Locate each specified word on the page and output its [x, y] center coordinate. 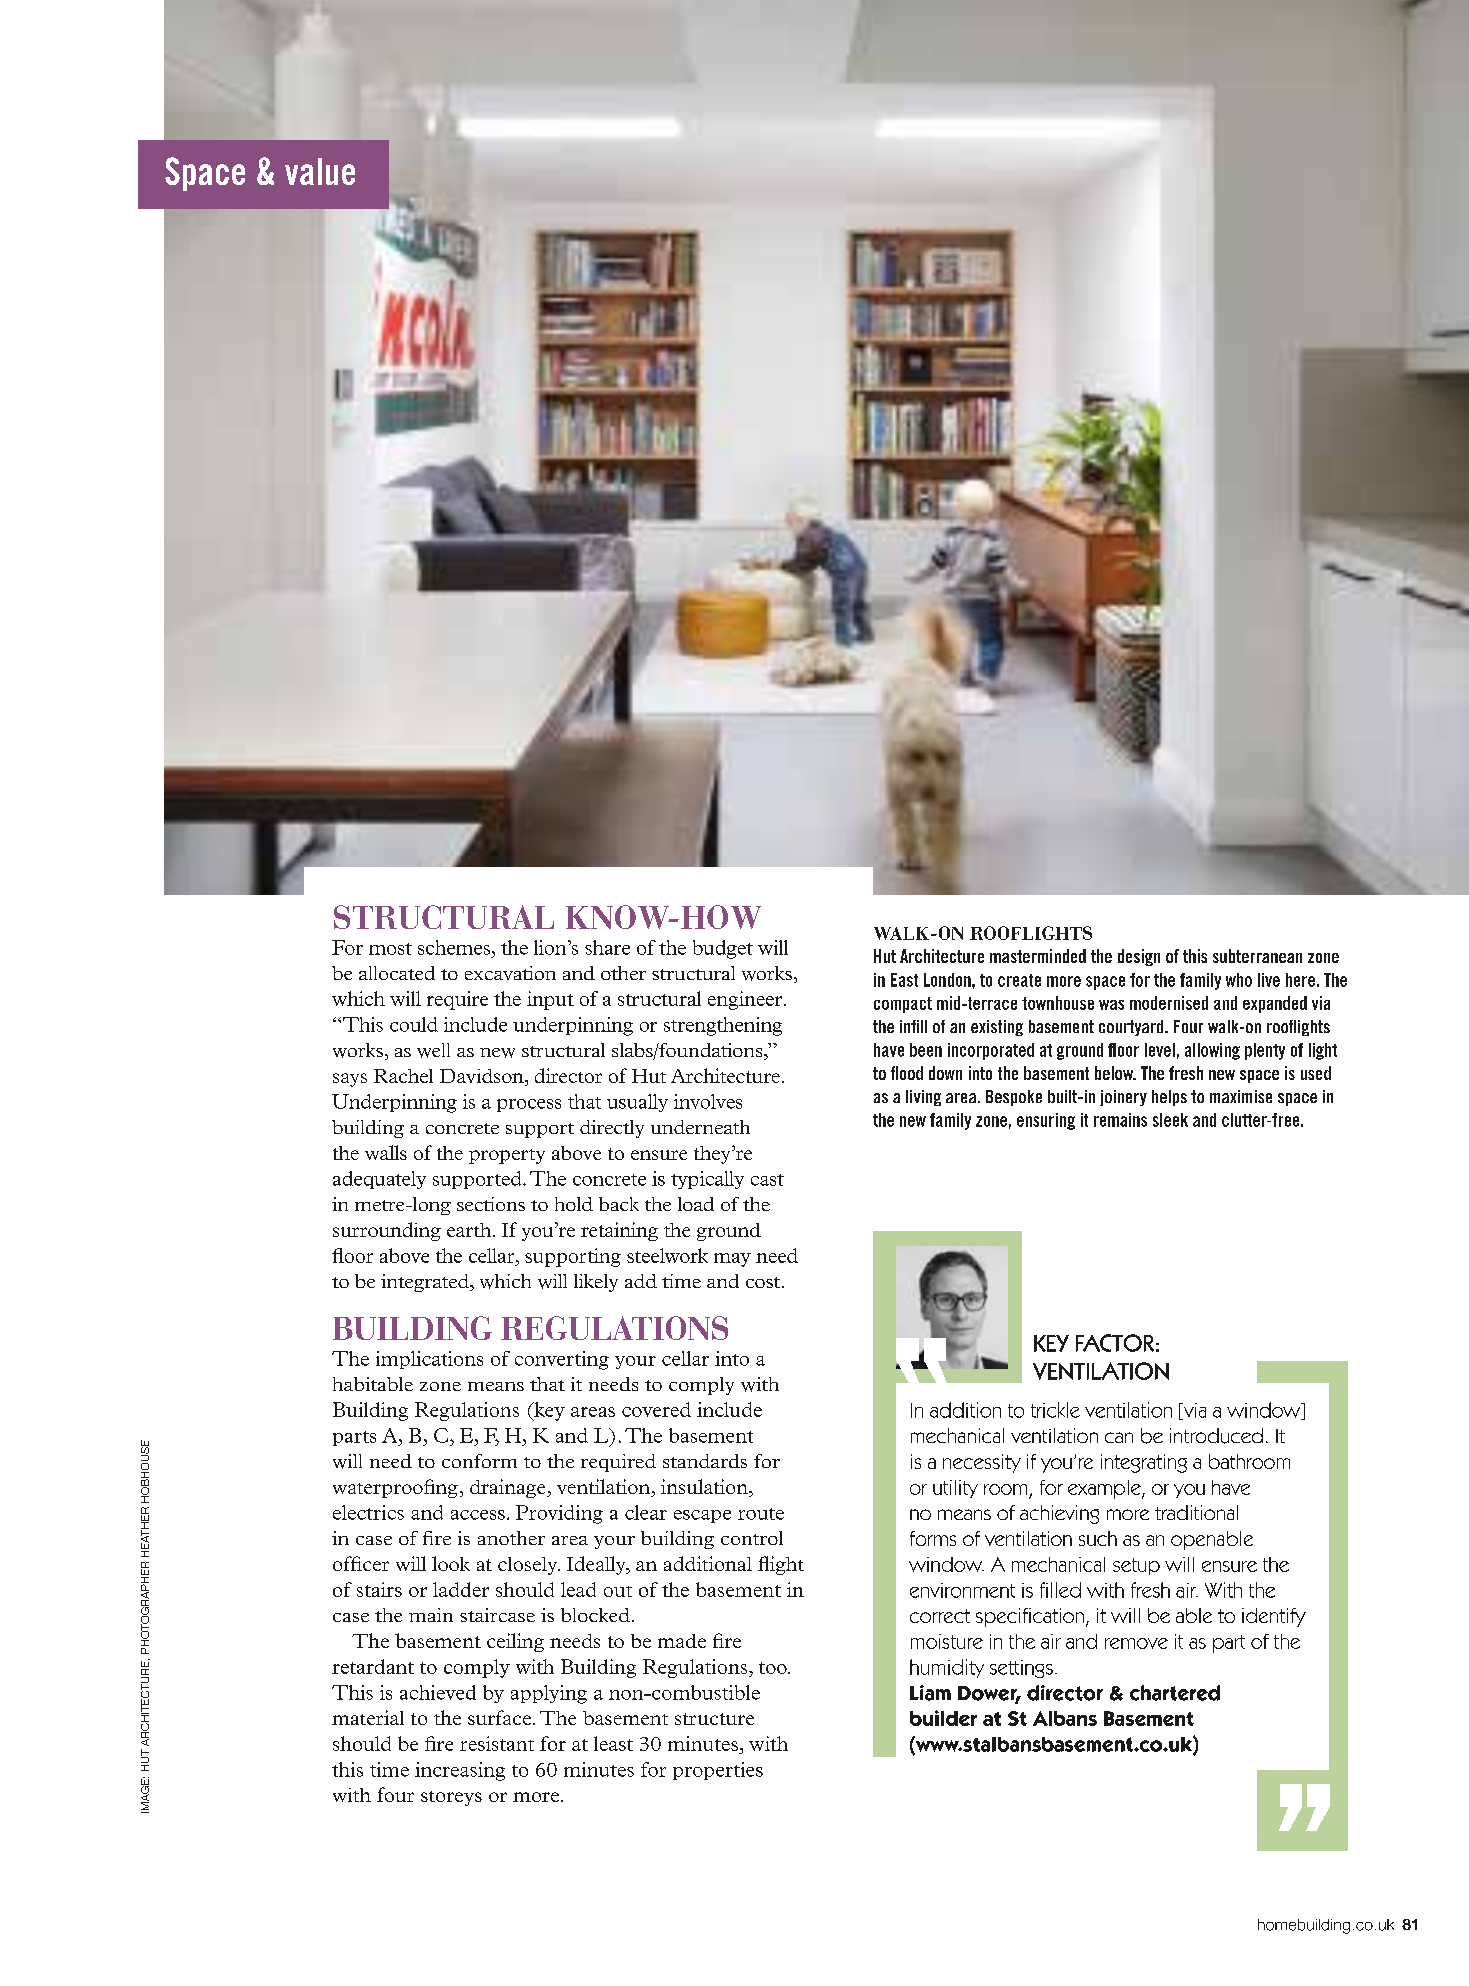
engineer [746, 1000]
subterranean [1257, 956]
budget [723, 949]
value [320, 171]
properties [718, 1771]
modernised [1169, 1003]
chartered [1175, 1693]
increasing [460, 1771]
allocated [397, 973]
